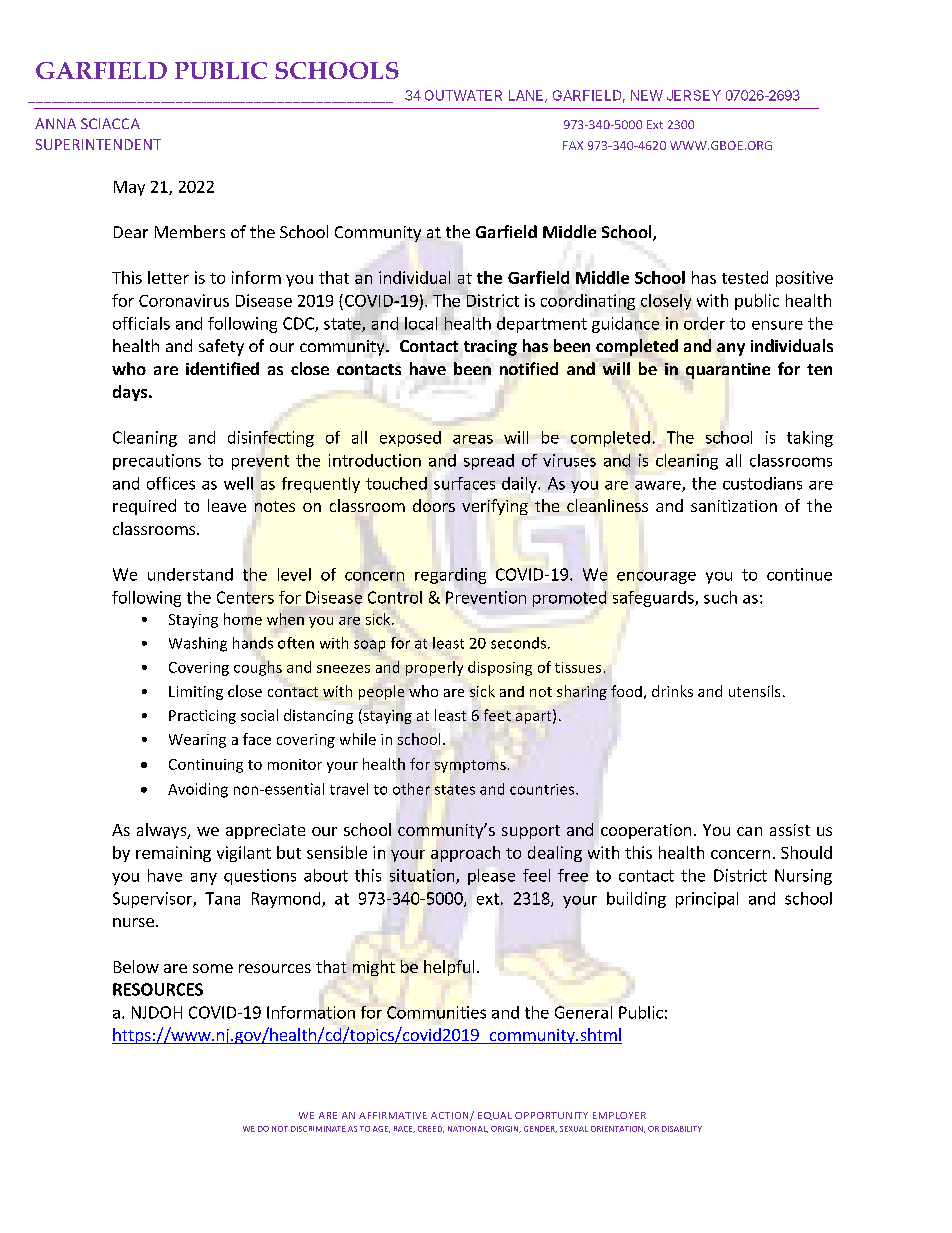 This screenshot has width=952, height=1233. Describe the element at coordinates (393, 1115) in the screenshot. I see `AFFIRMATIVE` at that location.
